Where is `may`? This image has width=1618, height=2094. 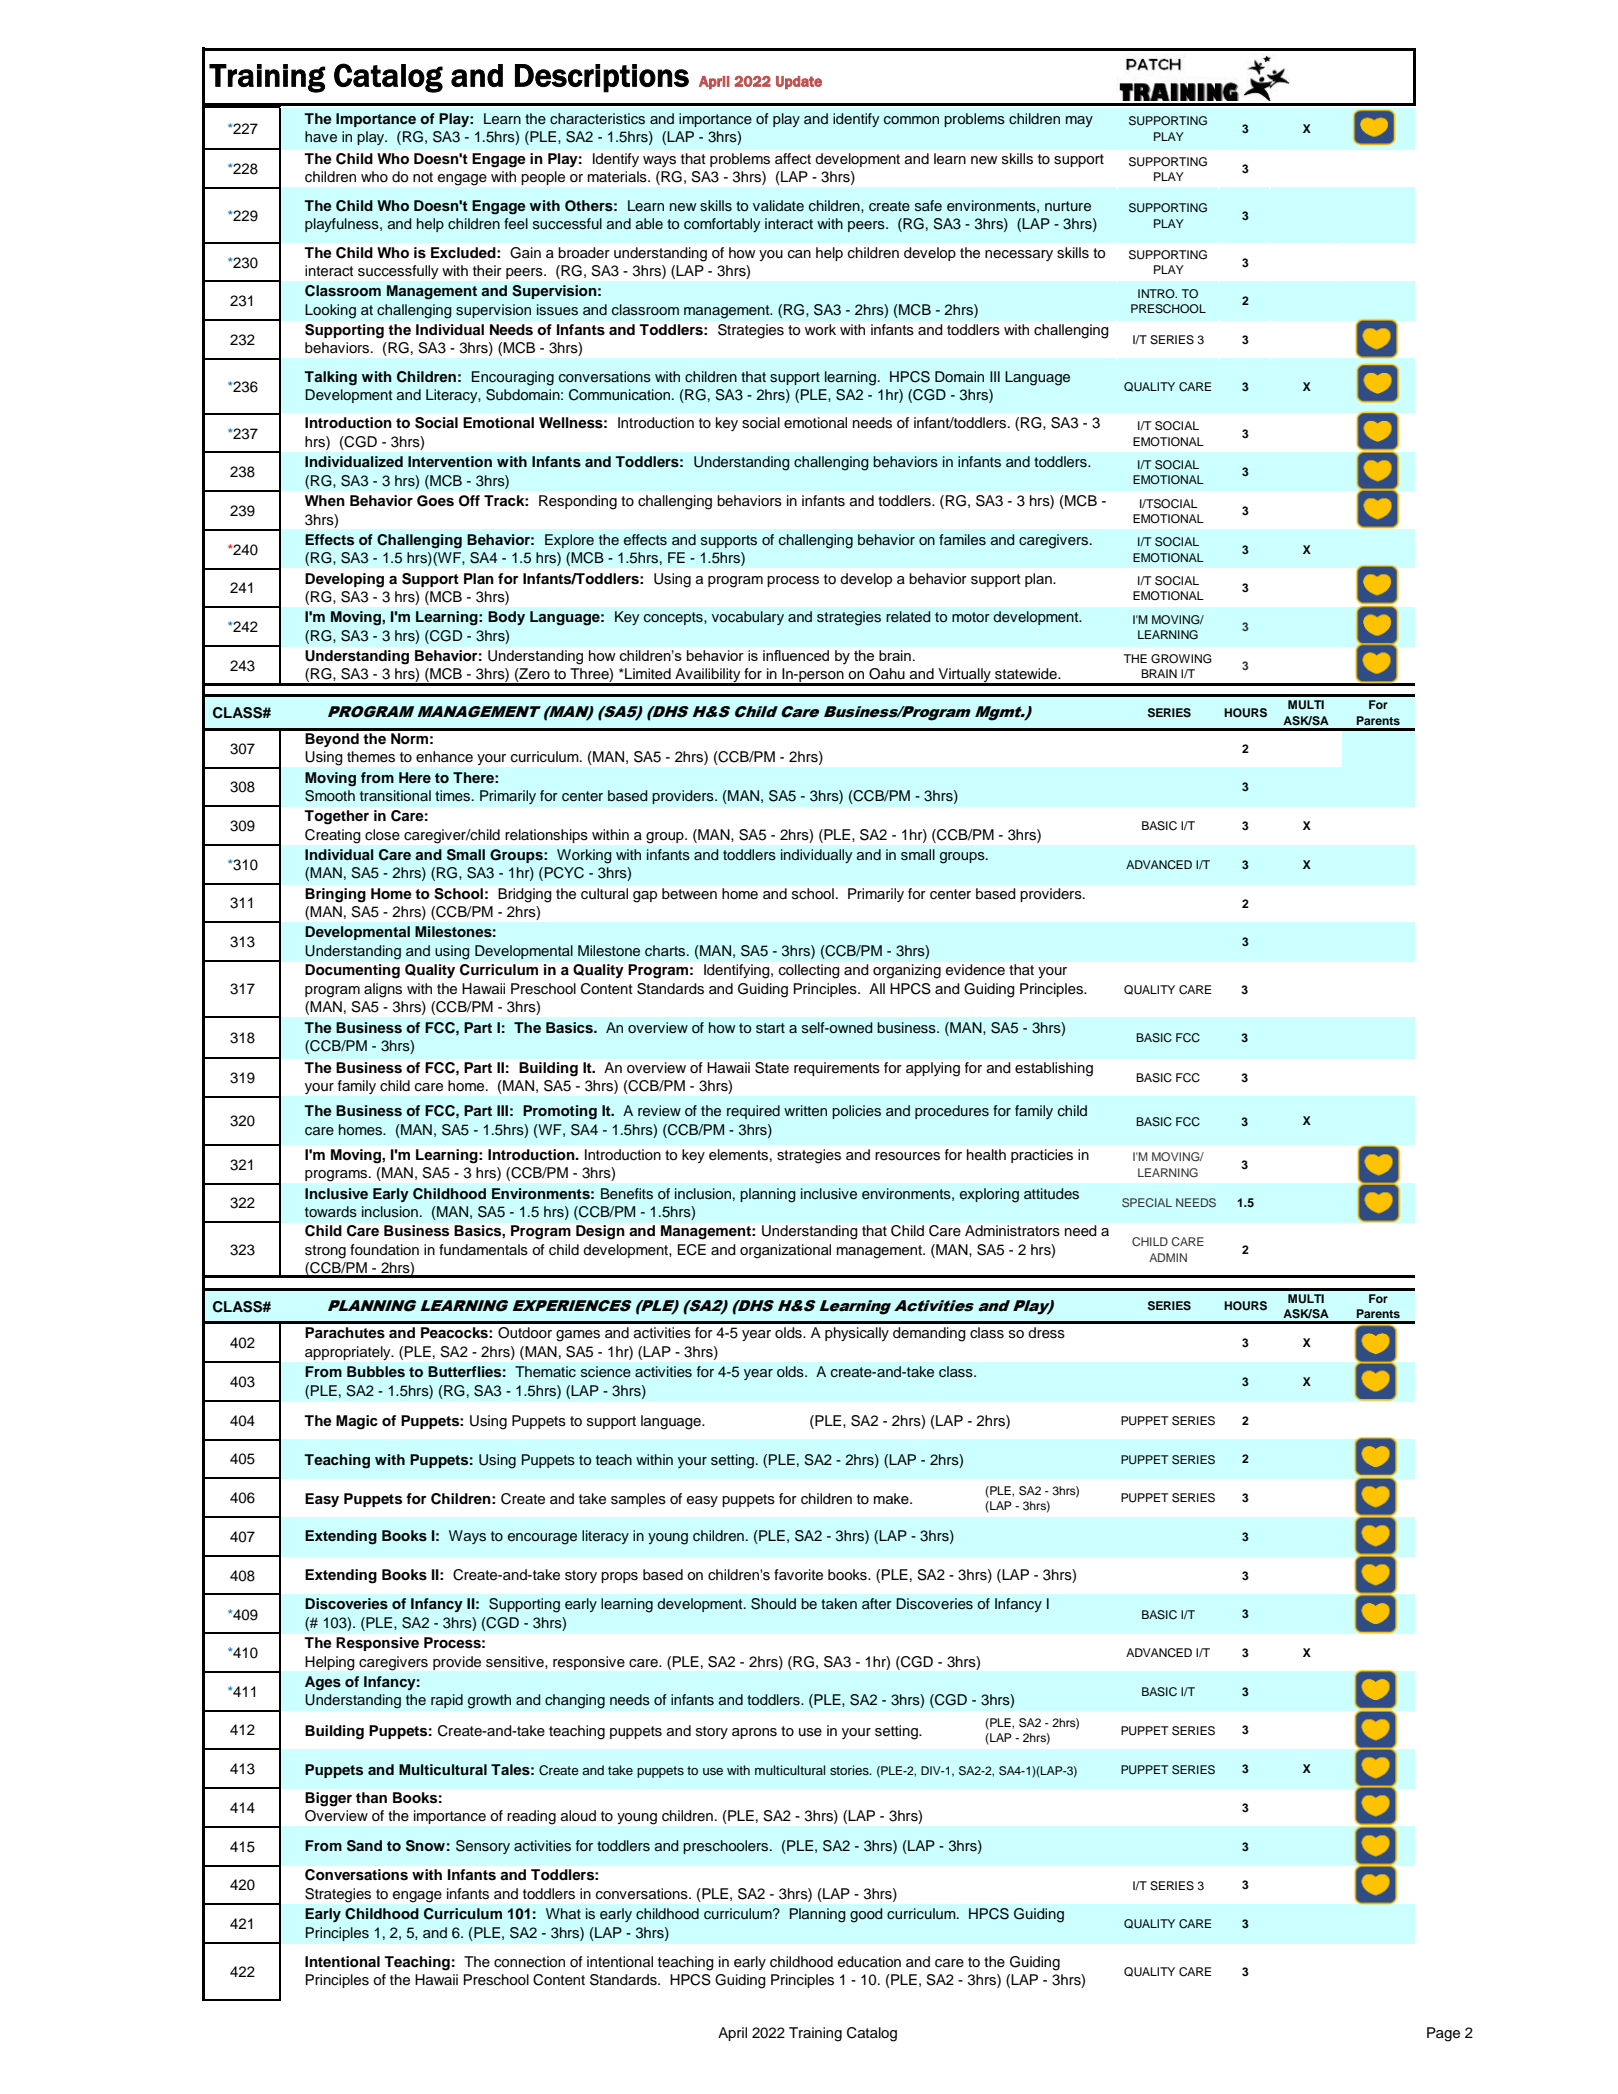
may is located at coordinates (1079, 121).
